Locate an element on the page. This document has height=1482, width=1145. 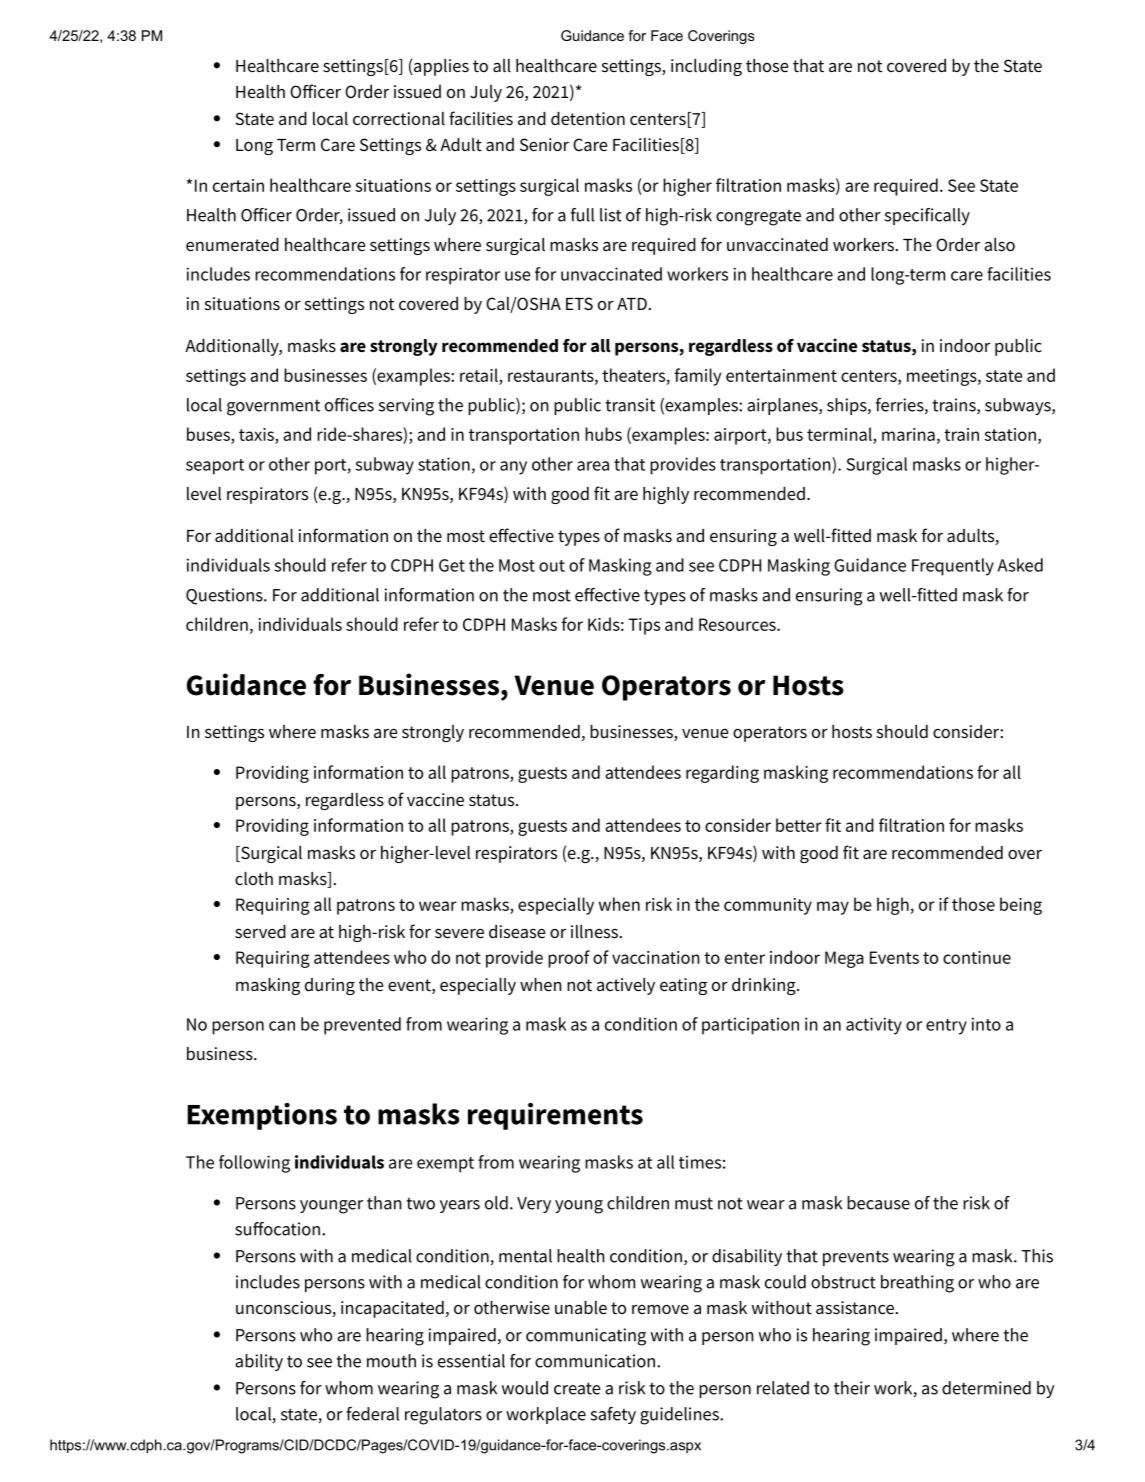
correctional is located at coordinates (399, 119).
